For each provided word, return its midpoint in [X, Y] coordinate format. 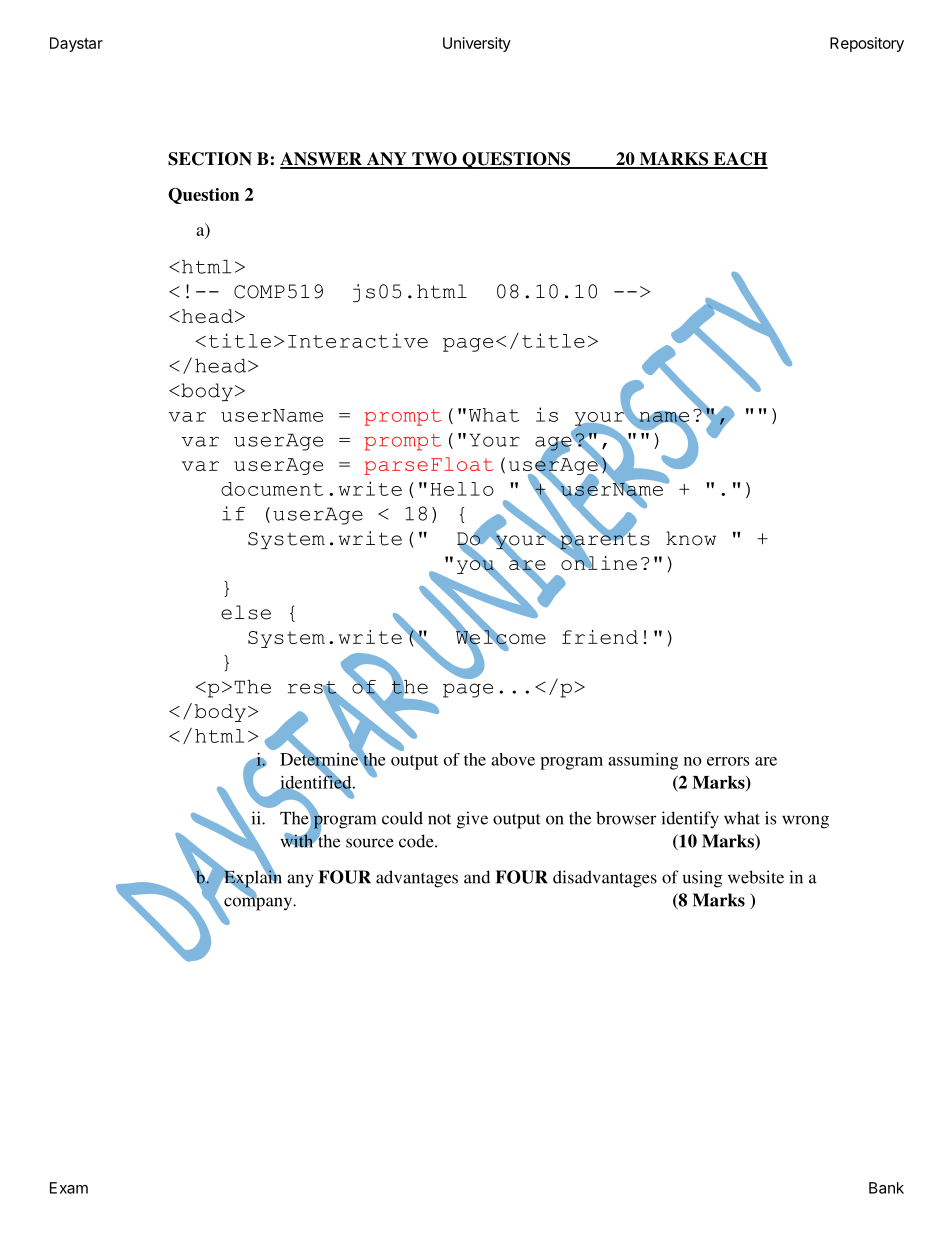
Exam [69, 1188]
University [477, 44]
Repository [867, 44]
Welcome [500, 637]
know [691, 538]
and [477, 877]
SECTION [210, 159]
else [246, 612]
